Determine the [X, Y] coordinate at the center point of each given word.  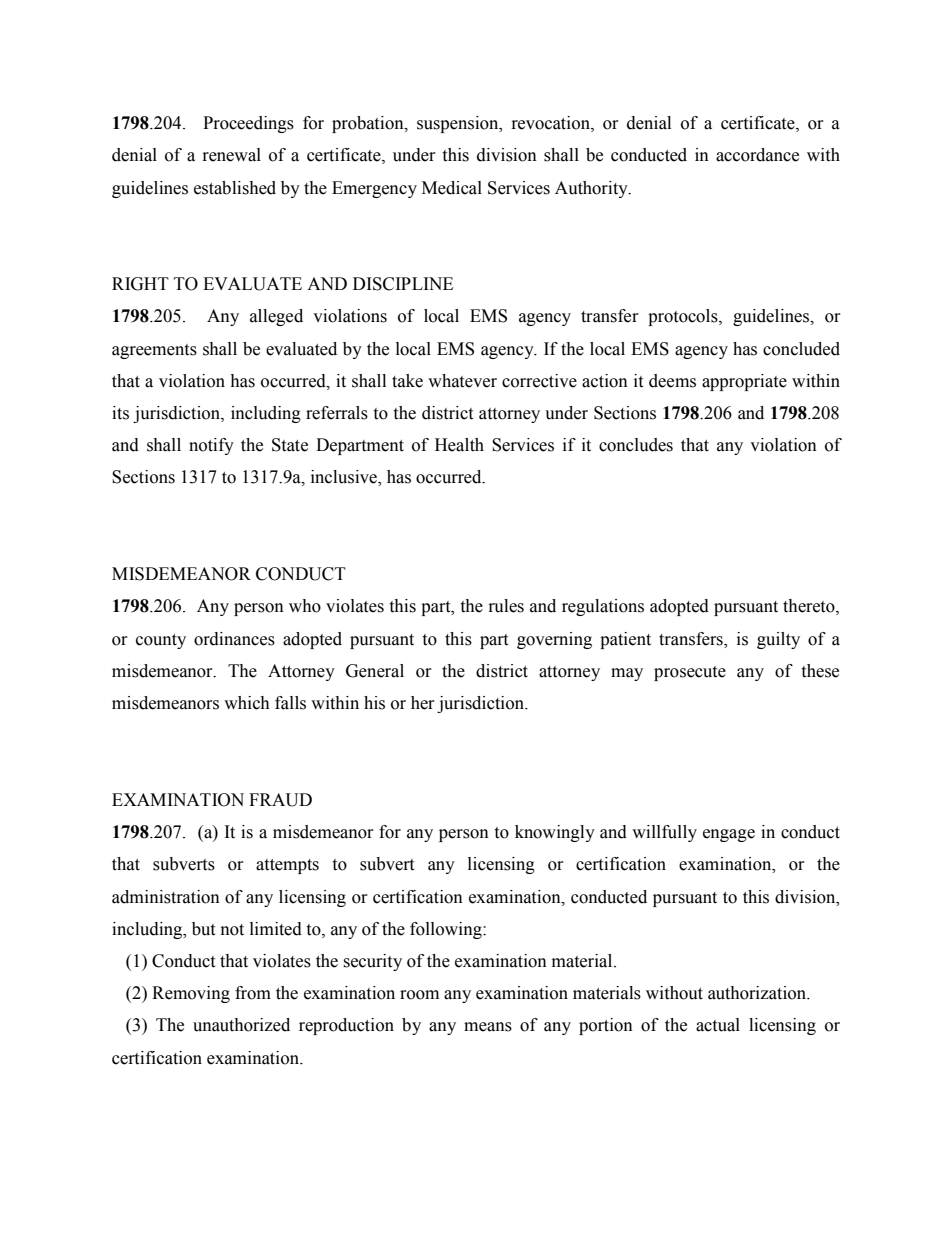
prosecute [690, 673]
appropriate [744, 382]
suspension [459, 124]
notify [211, 446]
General [375, 671]
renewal [232, 155]
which [247, 703]
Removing [191, 994]
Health [459, 445]
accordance [757, 155]
